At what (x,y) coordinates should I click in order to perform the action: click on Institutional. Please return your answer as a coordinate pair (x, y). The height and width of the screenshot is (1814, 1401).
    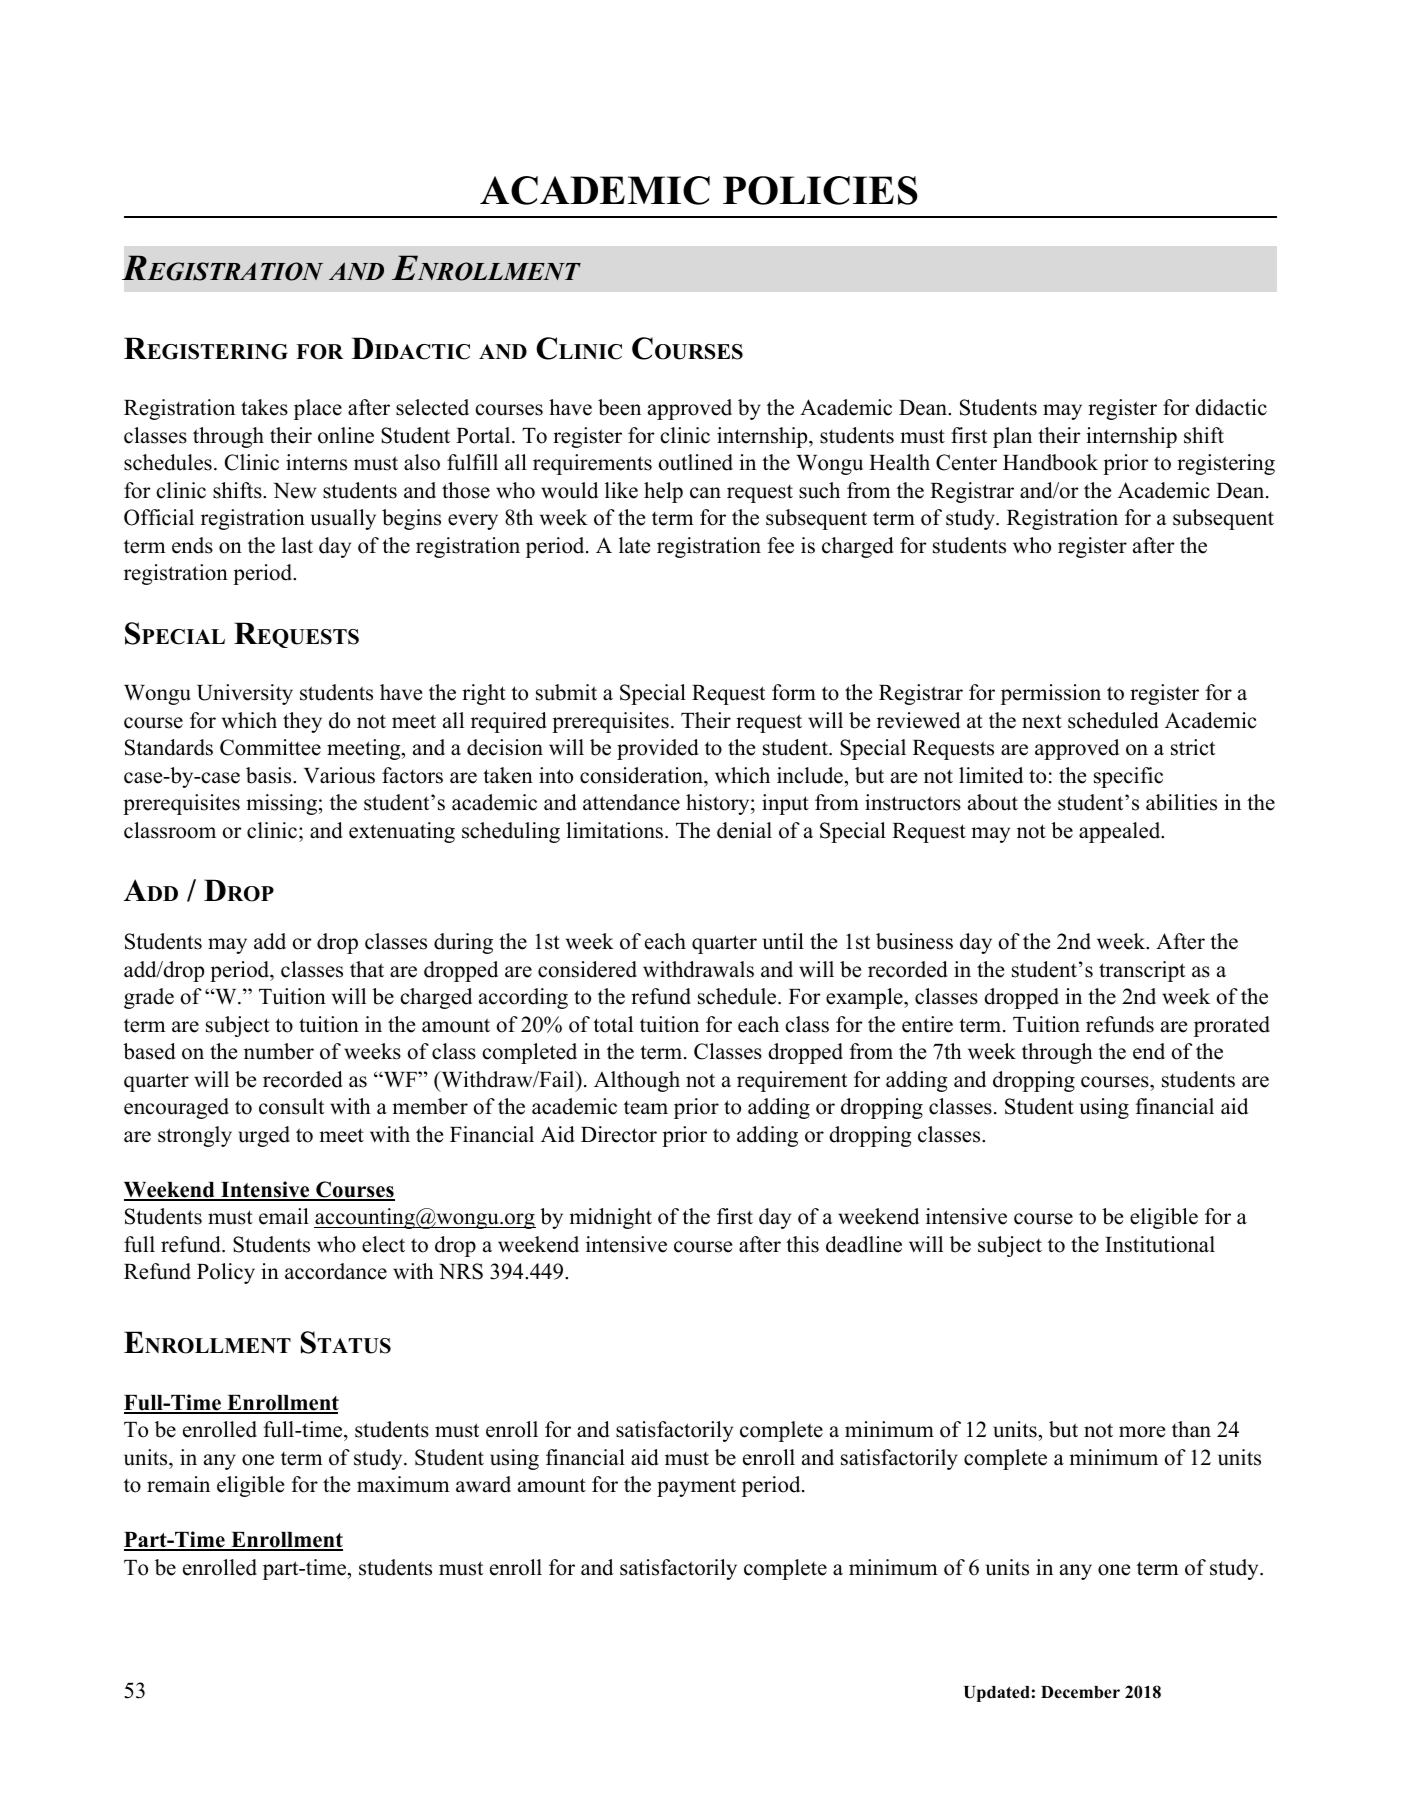
    Looking at the image, I should click on (1160, 1244).
